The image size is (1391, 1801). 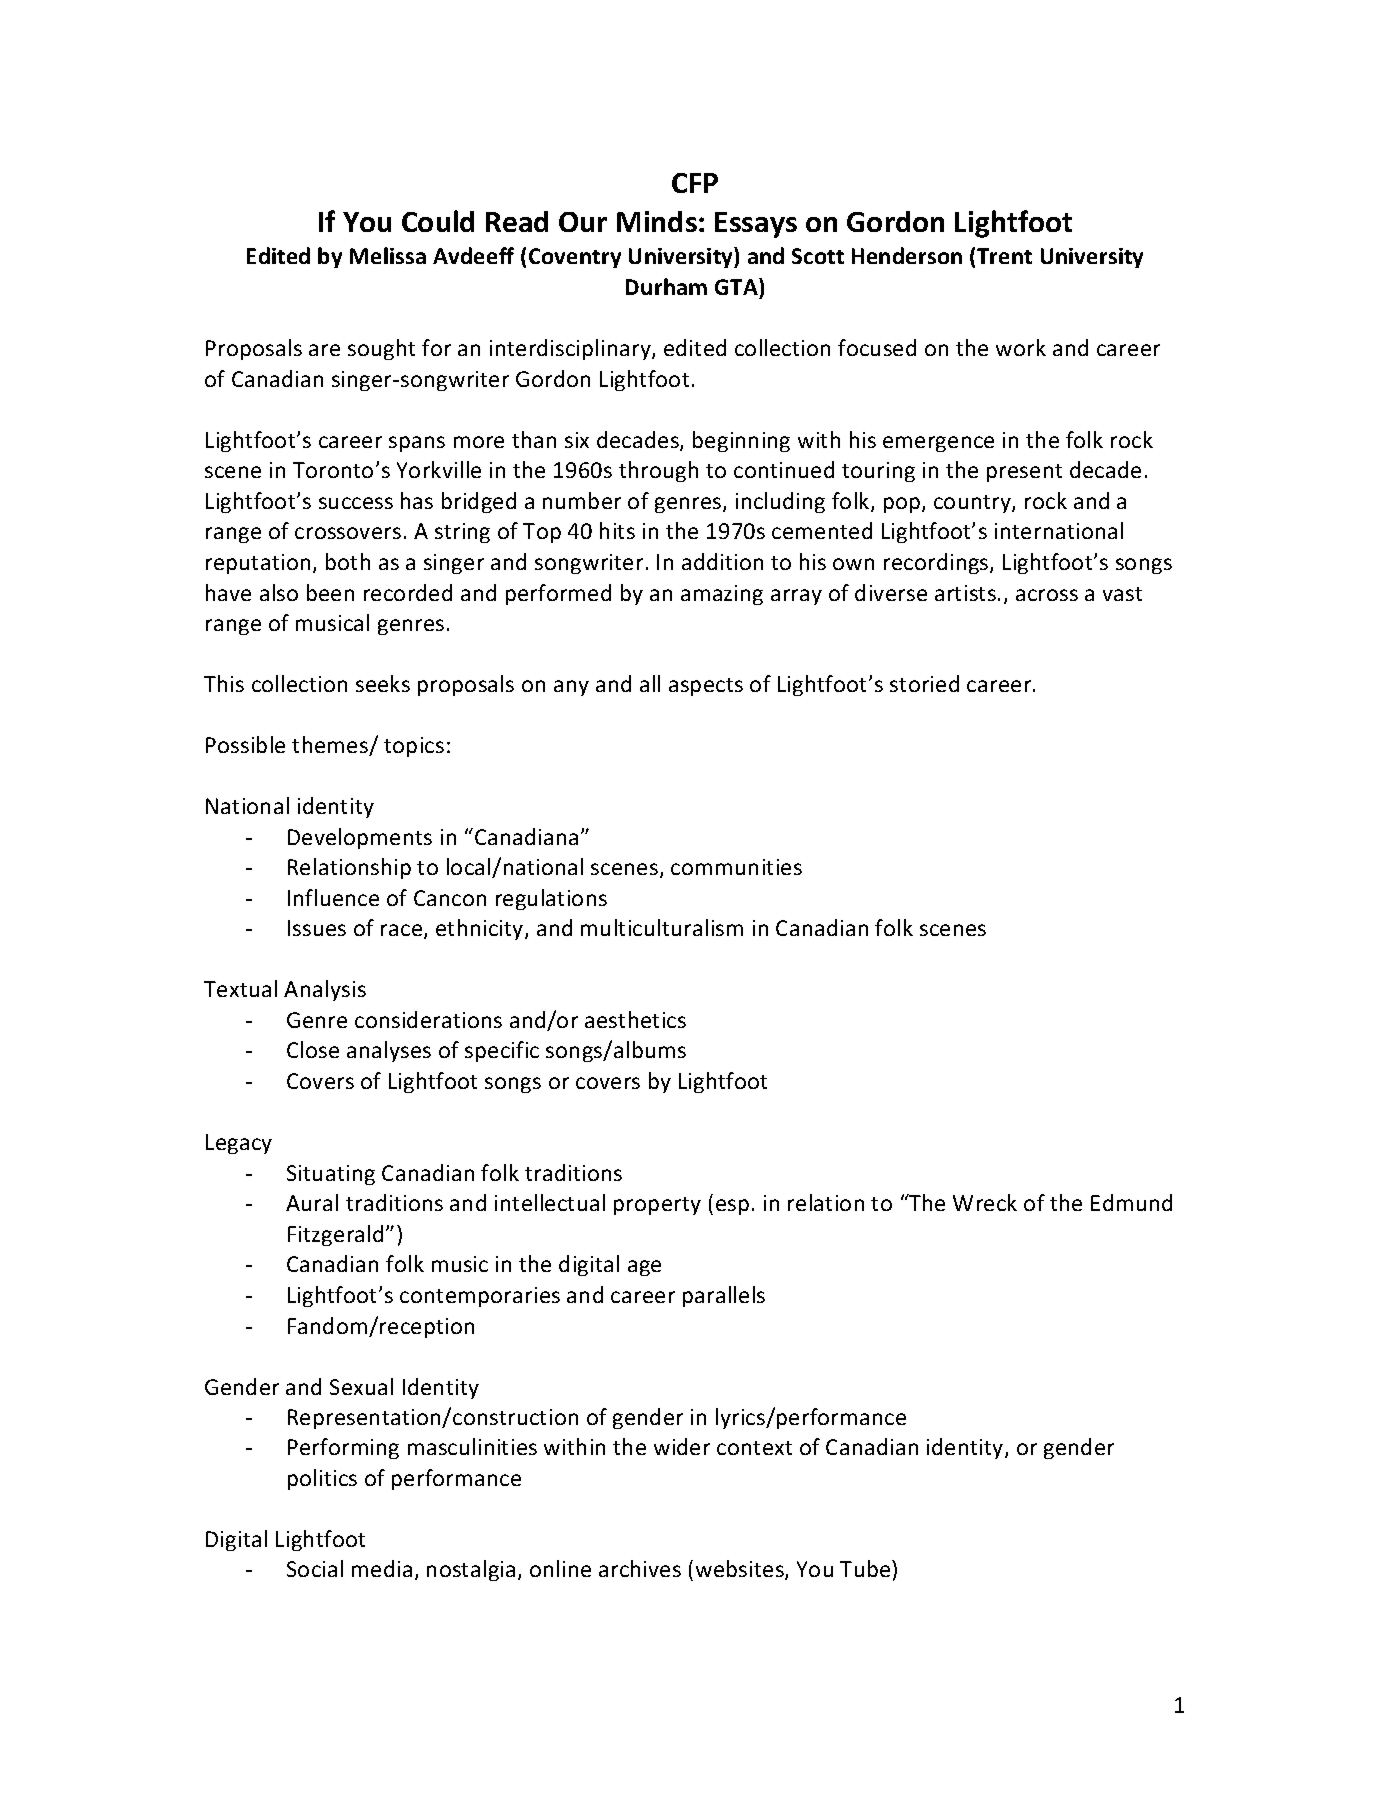 What do you see at coordinates (657, 221) in the screenshot?
I see `Minds` at bounding box center [657, 221].
